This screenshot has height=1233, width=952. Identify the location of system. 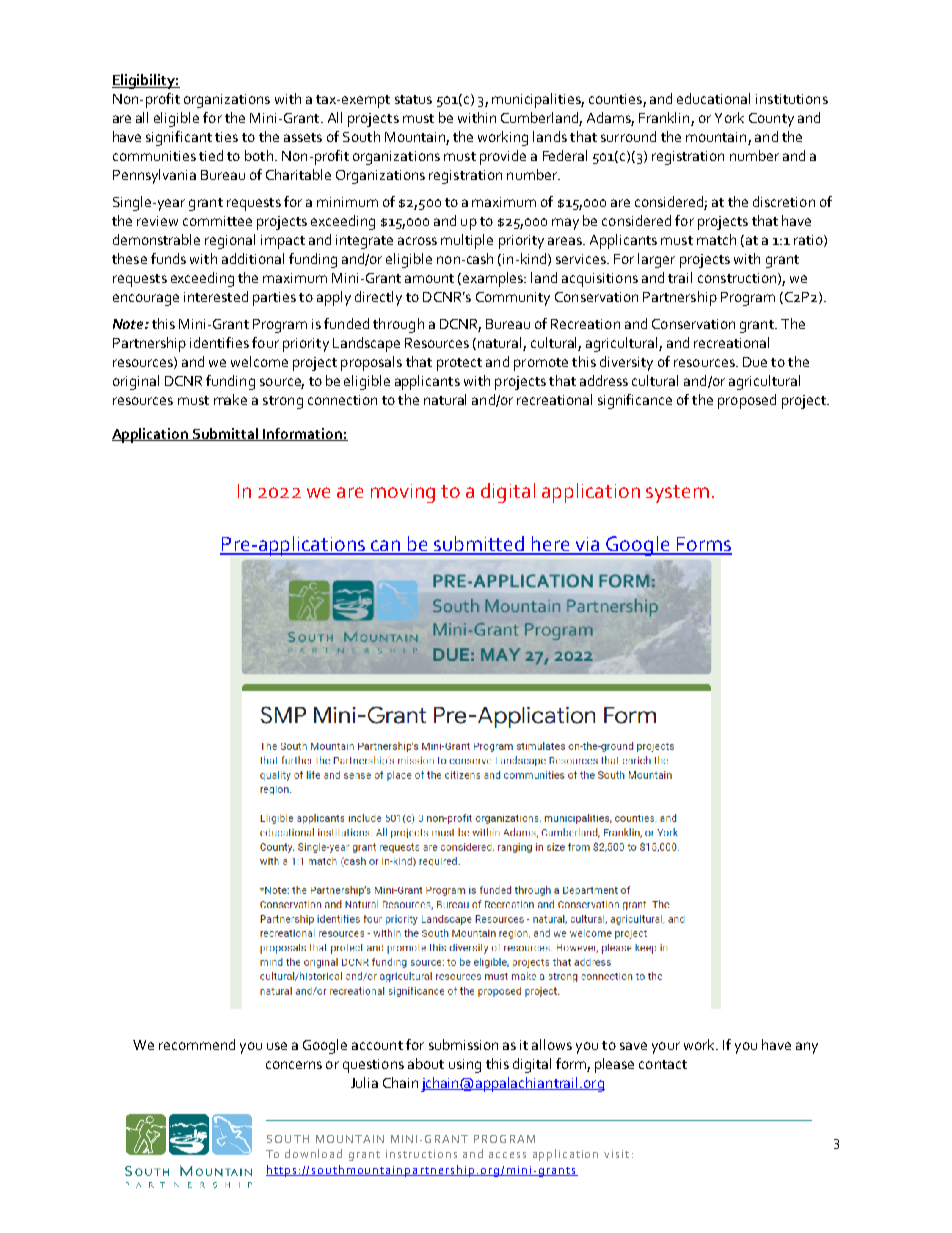
(677, 494).
